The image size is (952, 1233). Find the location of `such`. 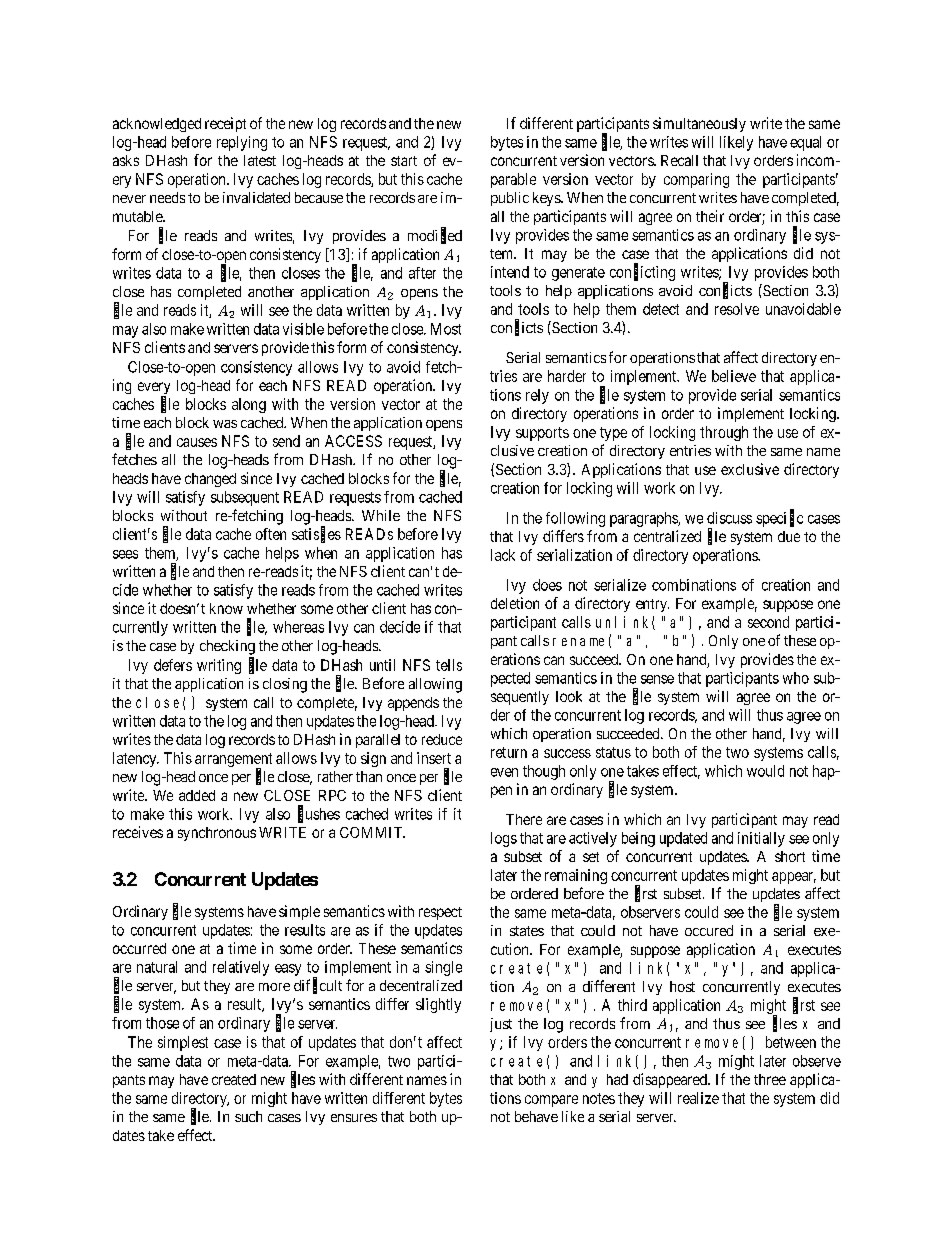

such is located at coordinates (248, 1116).
